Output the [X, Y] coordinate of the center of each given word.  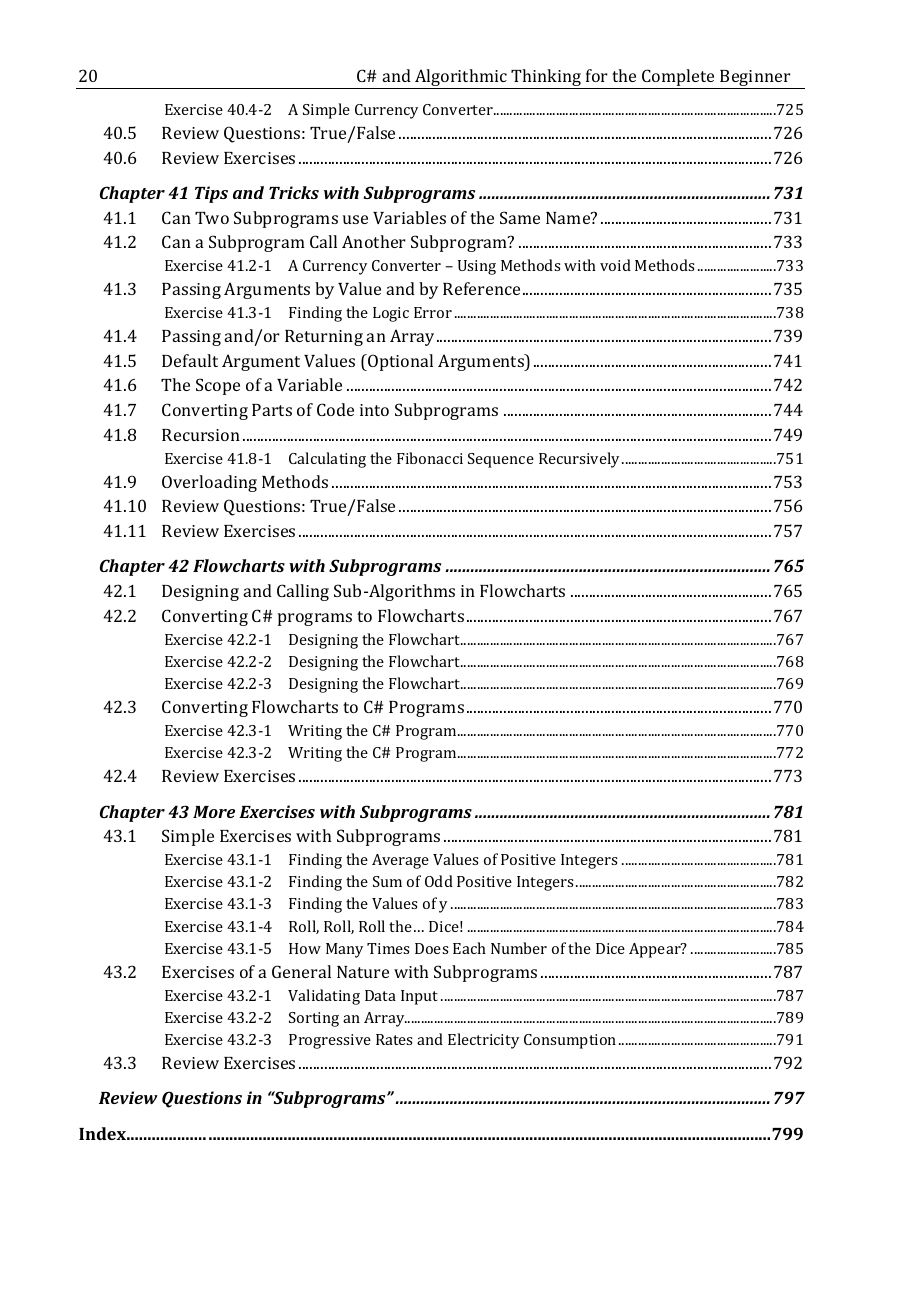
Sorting [314, 1019]
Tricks [294, 192]
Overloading [209, 483]
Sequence [501, 460]
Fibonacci [430, 458]
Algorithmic [461, 79]
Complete [679, 79]
